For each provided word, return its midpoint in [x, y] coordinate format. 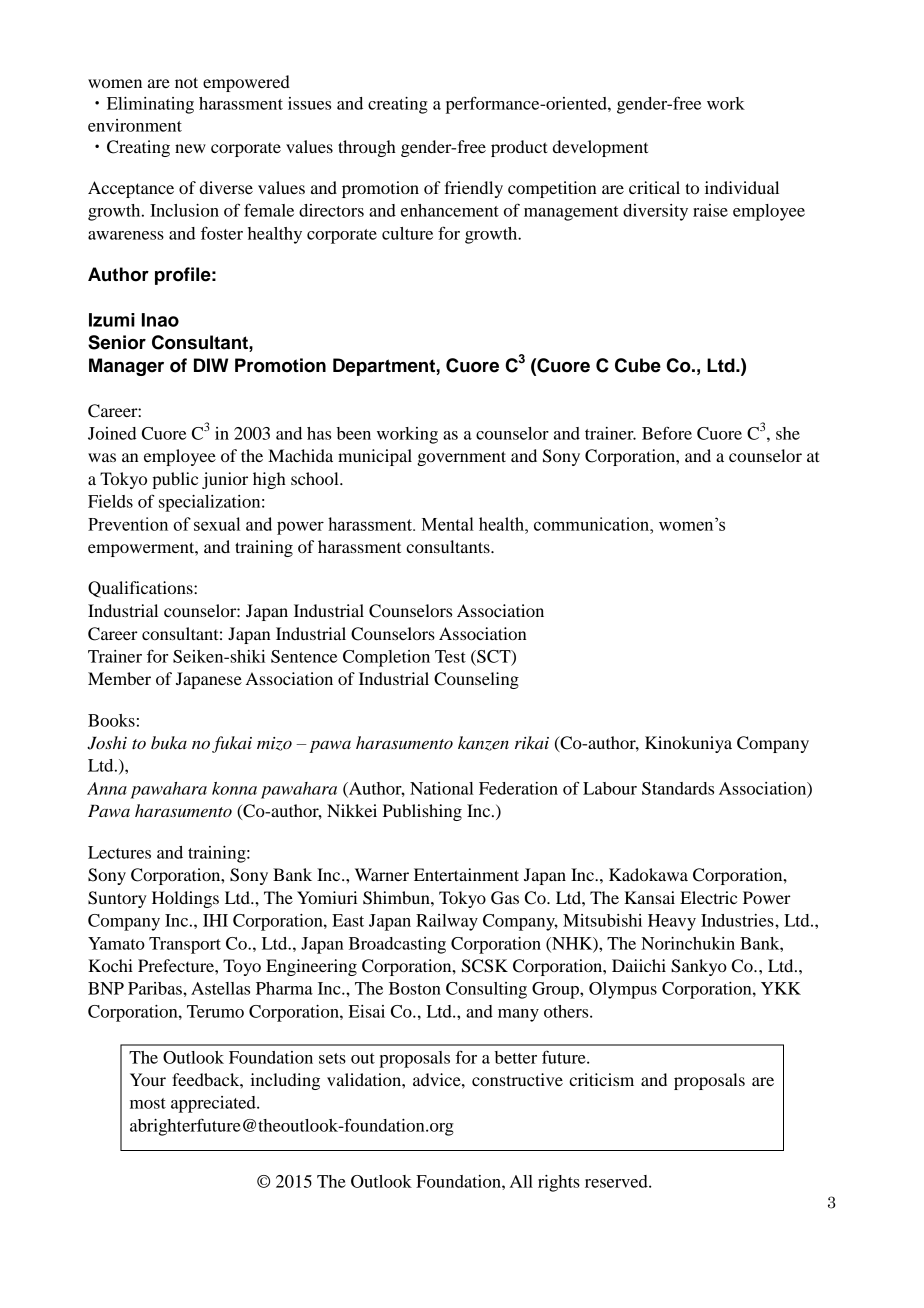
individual [742, 187]
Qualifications [141, 589]
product [519, 148]
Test [450, 656]
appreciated [214, 1104]
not [186, 82]
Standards [678, 788]
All [521, 1181]
